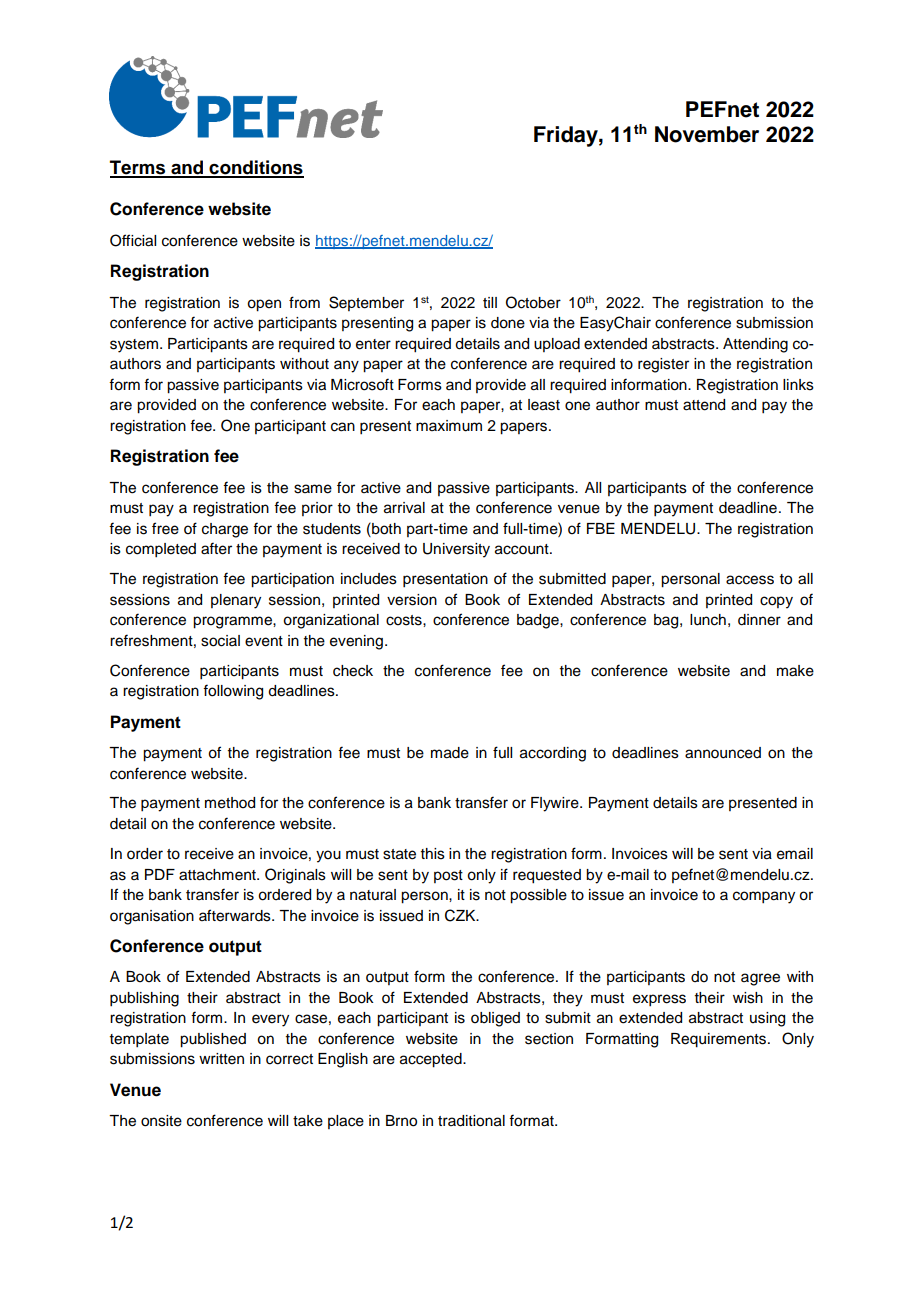  What do you see at coordinates (133, 240) in the page?
I see `Official` at bounding box center [133, 240].
